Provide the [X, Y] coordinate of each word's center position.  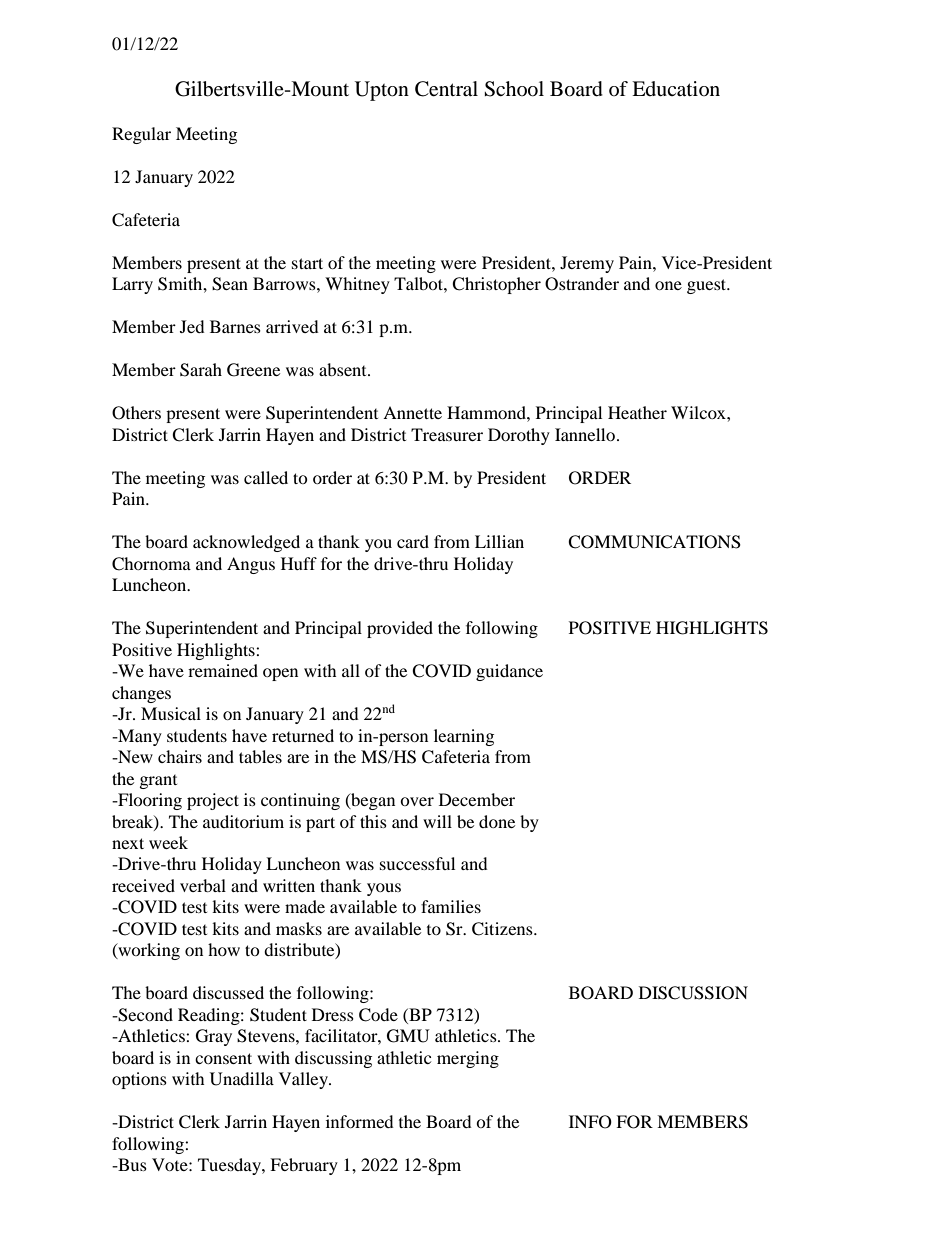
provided [400, 629]
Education [676, 89]
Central [446, 89]
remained [223, 670]
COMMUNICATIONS [654, 542]
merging [468, 1059]
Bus [131, 1164]
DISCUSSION [693, 993]
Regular [141, 135]
